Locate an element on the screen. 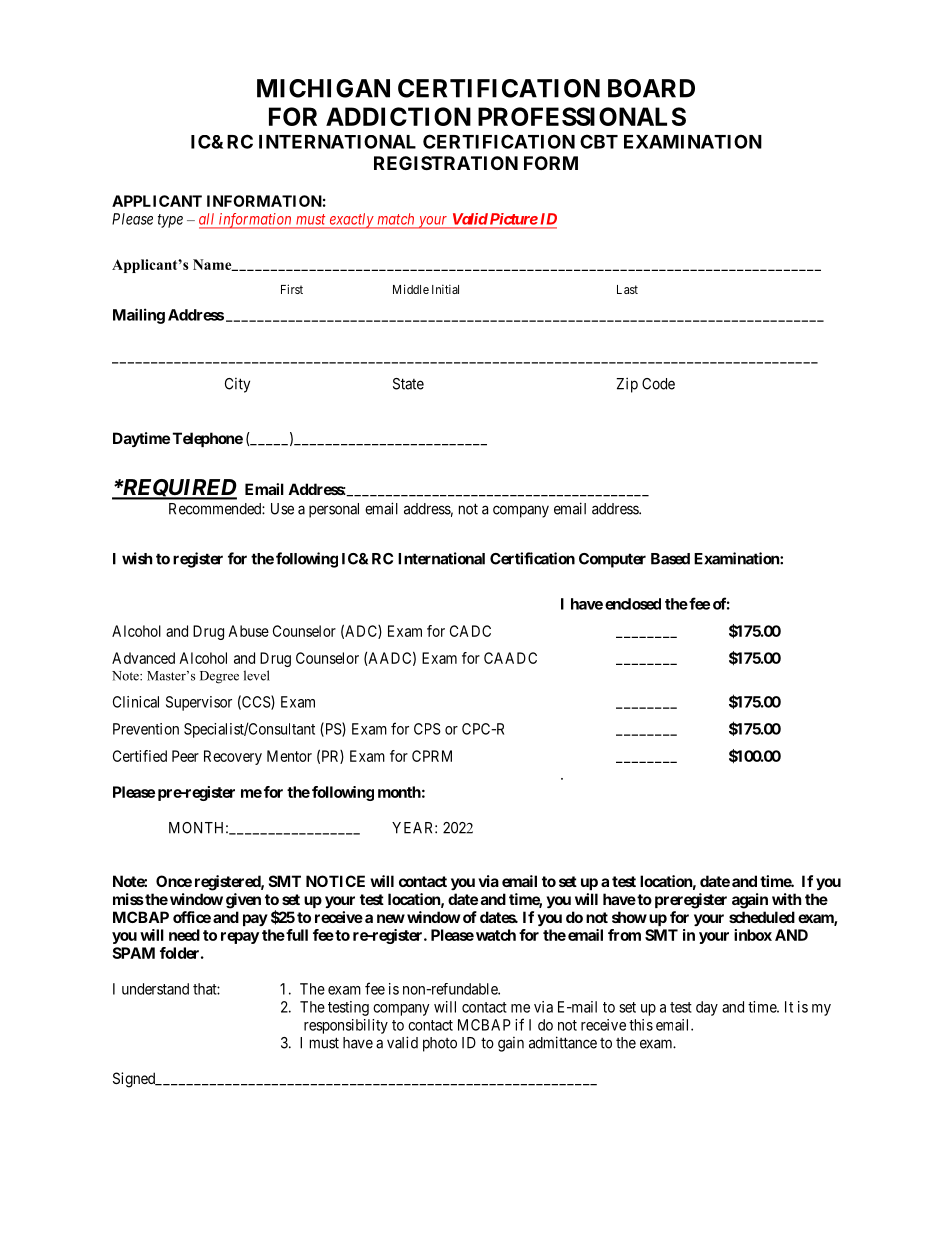 This screenshot has height=1233, width=952. MICHIGAN is located at coordinates (323, 88).
